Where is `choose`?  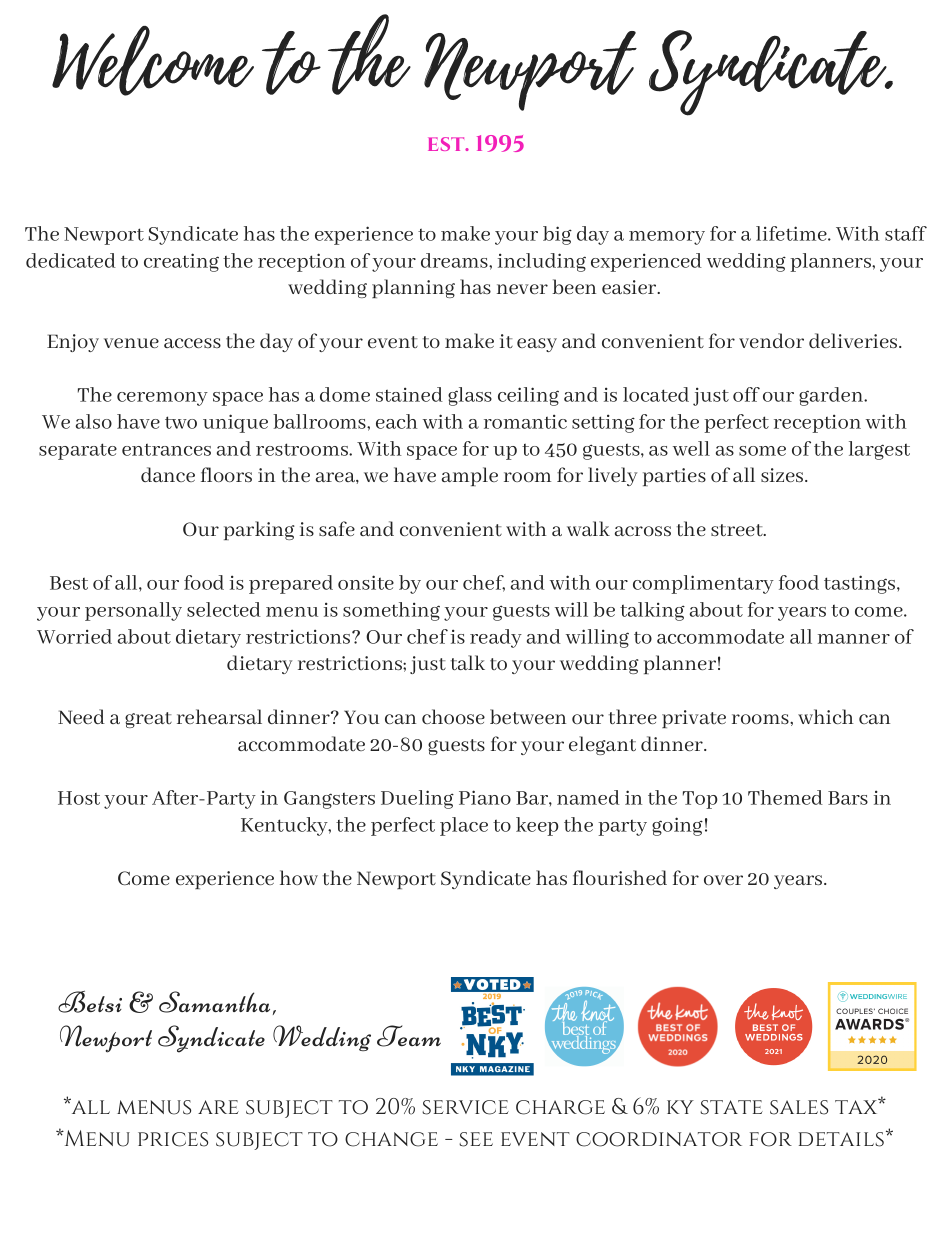 choose is located at coordinates (453, 716).
